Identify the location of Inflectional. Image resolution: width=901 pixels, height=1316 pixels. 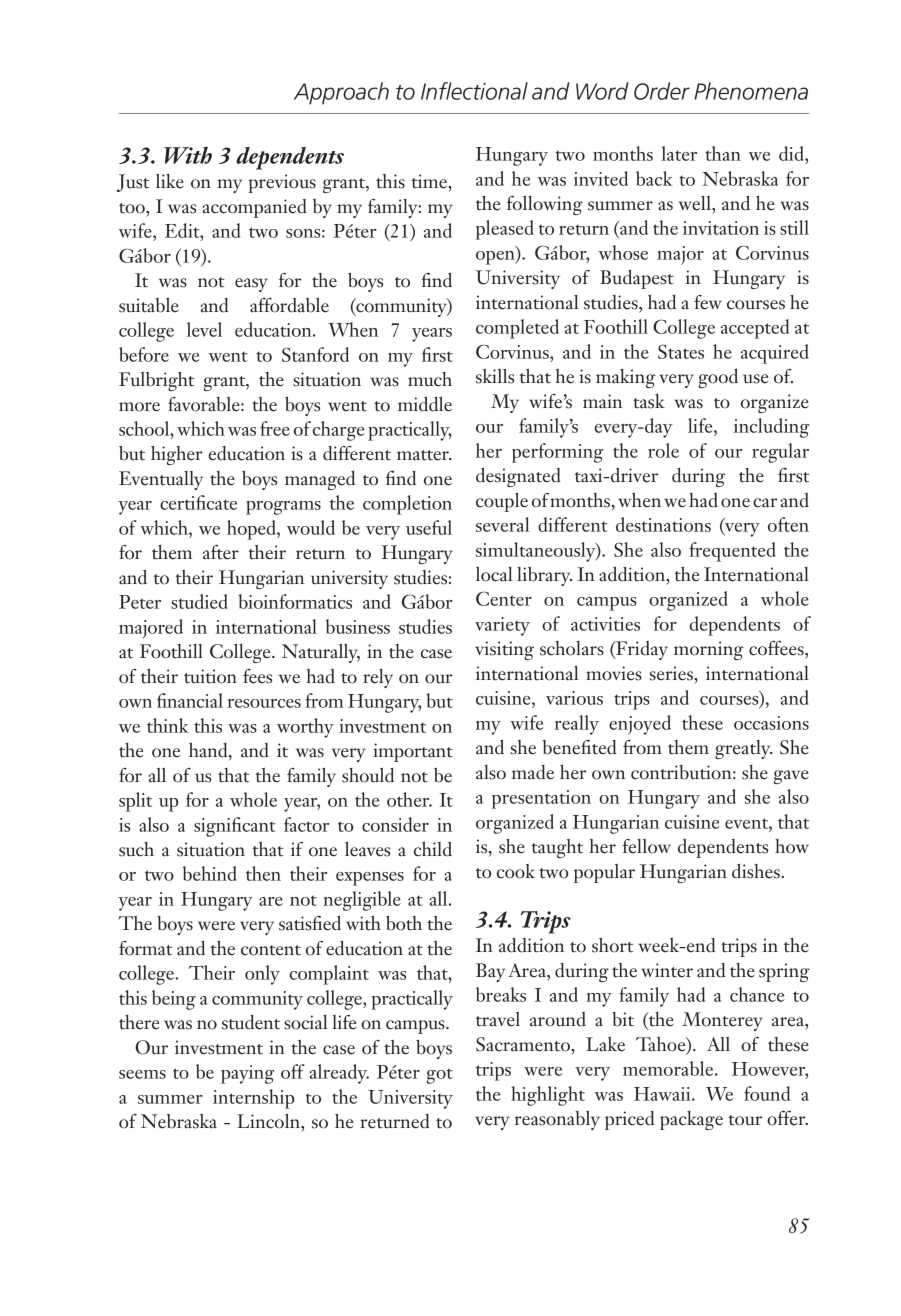
(474, 91).
